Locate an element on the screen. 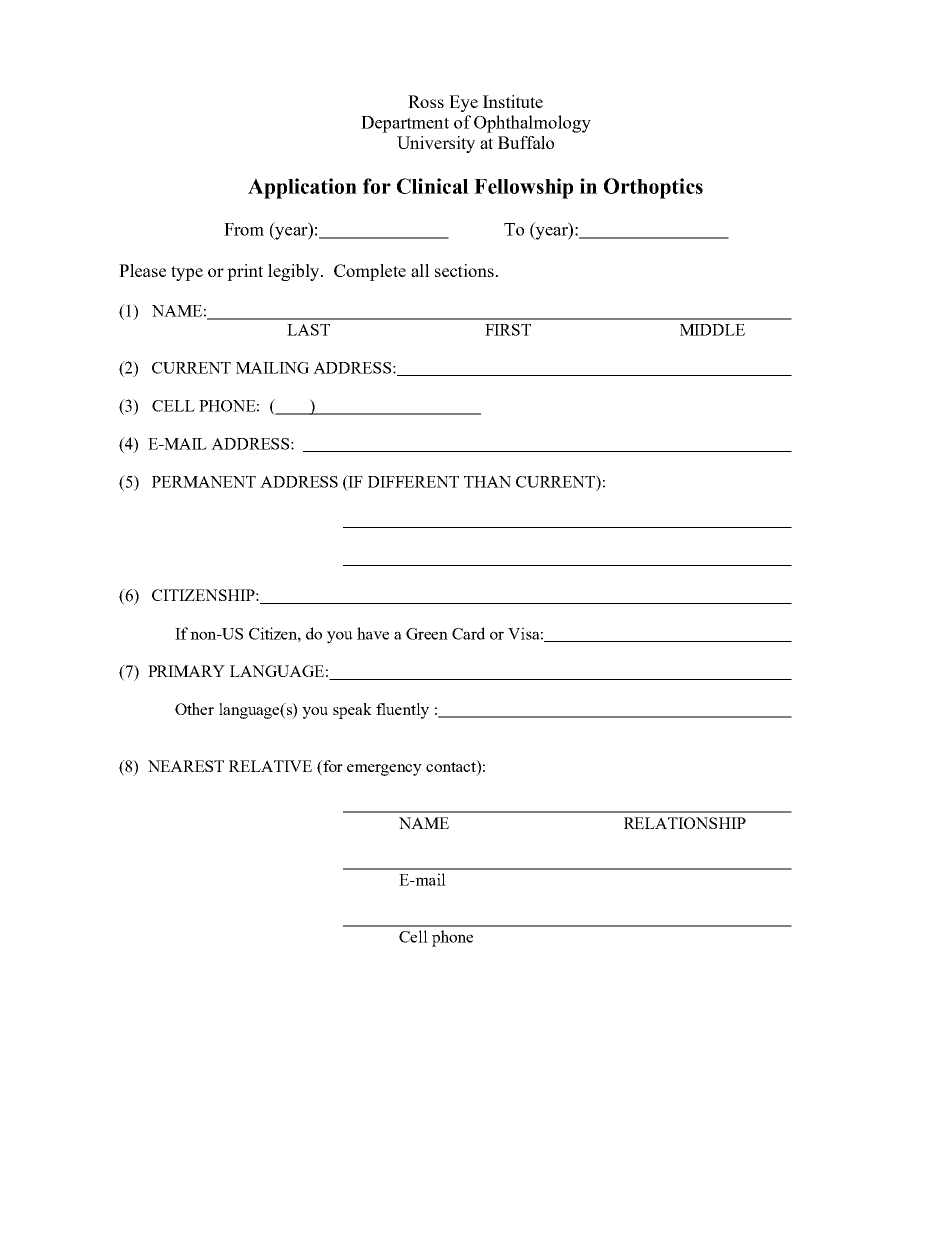 The height and width of the screenshot is (1233, 952). DIFFERENT is located at coordinates (413, 482).
